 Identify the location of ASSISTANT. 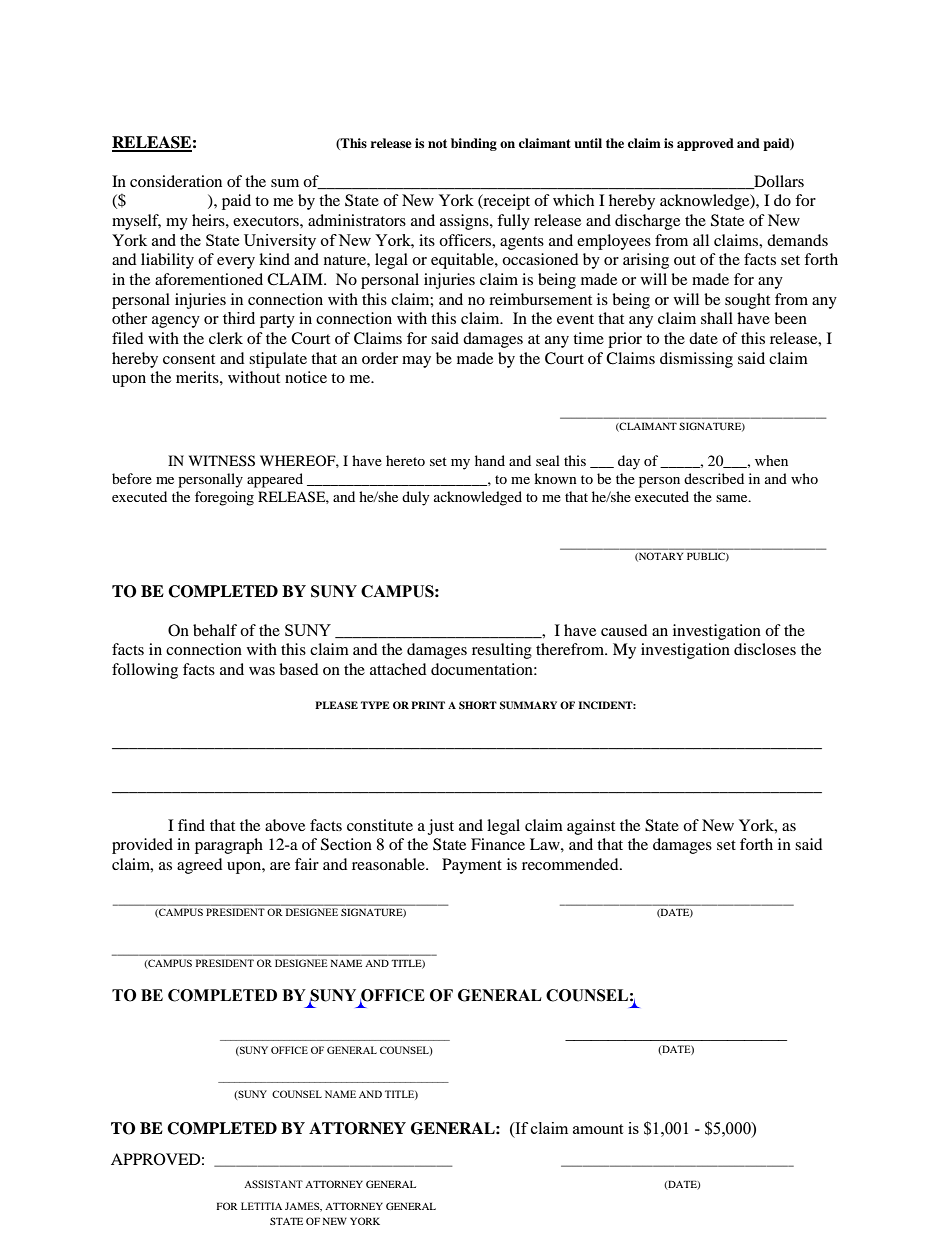
(273, 1184).
